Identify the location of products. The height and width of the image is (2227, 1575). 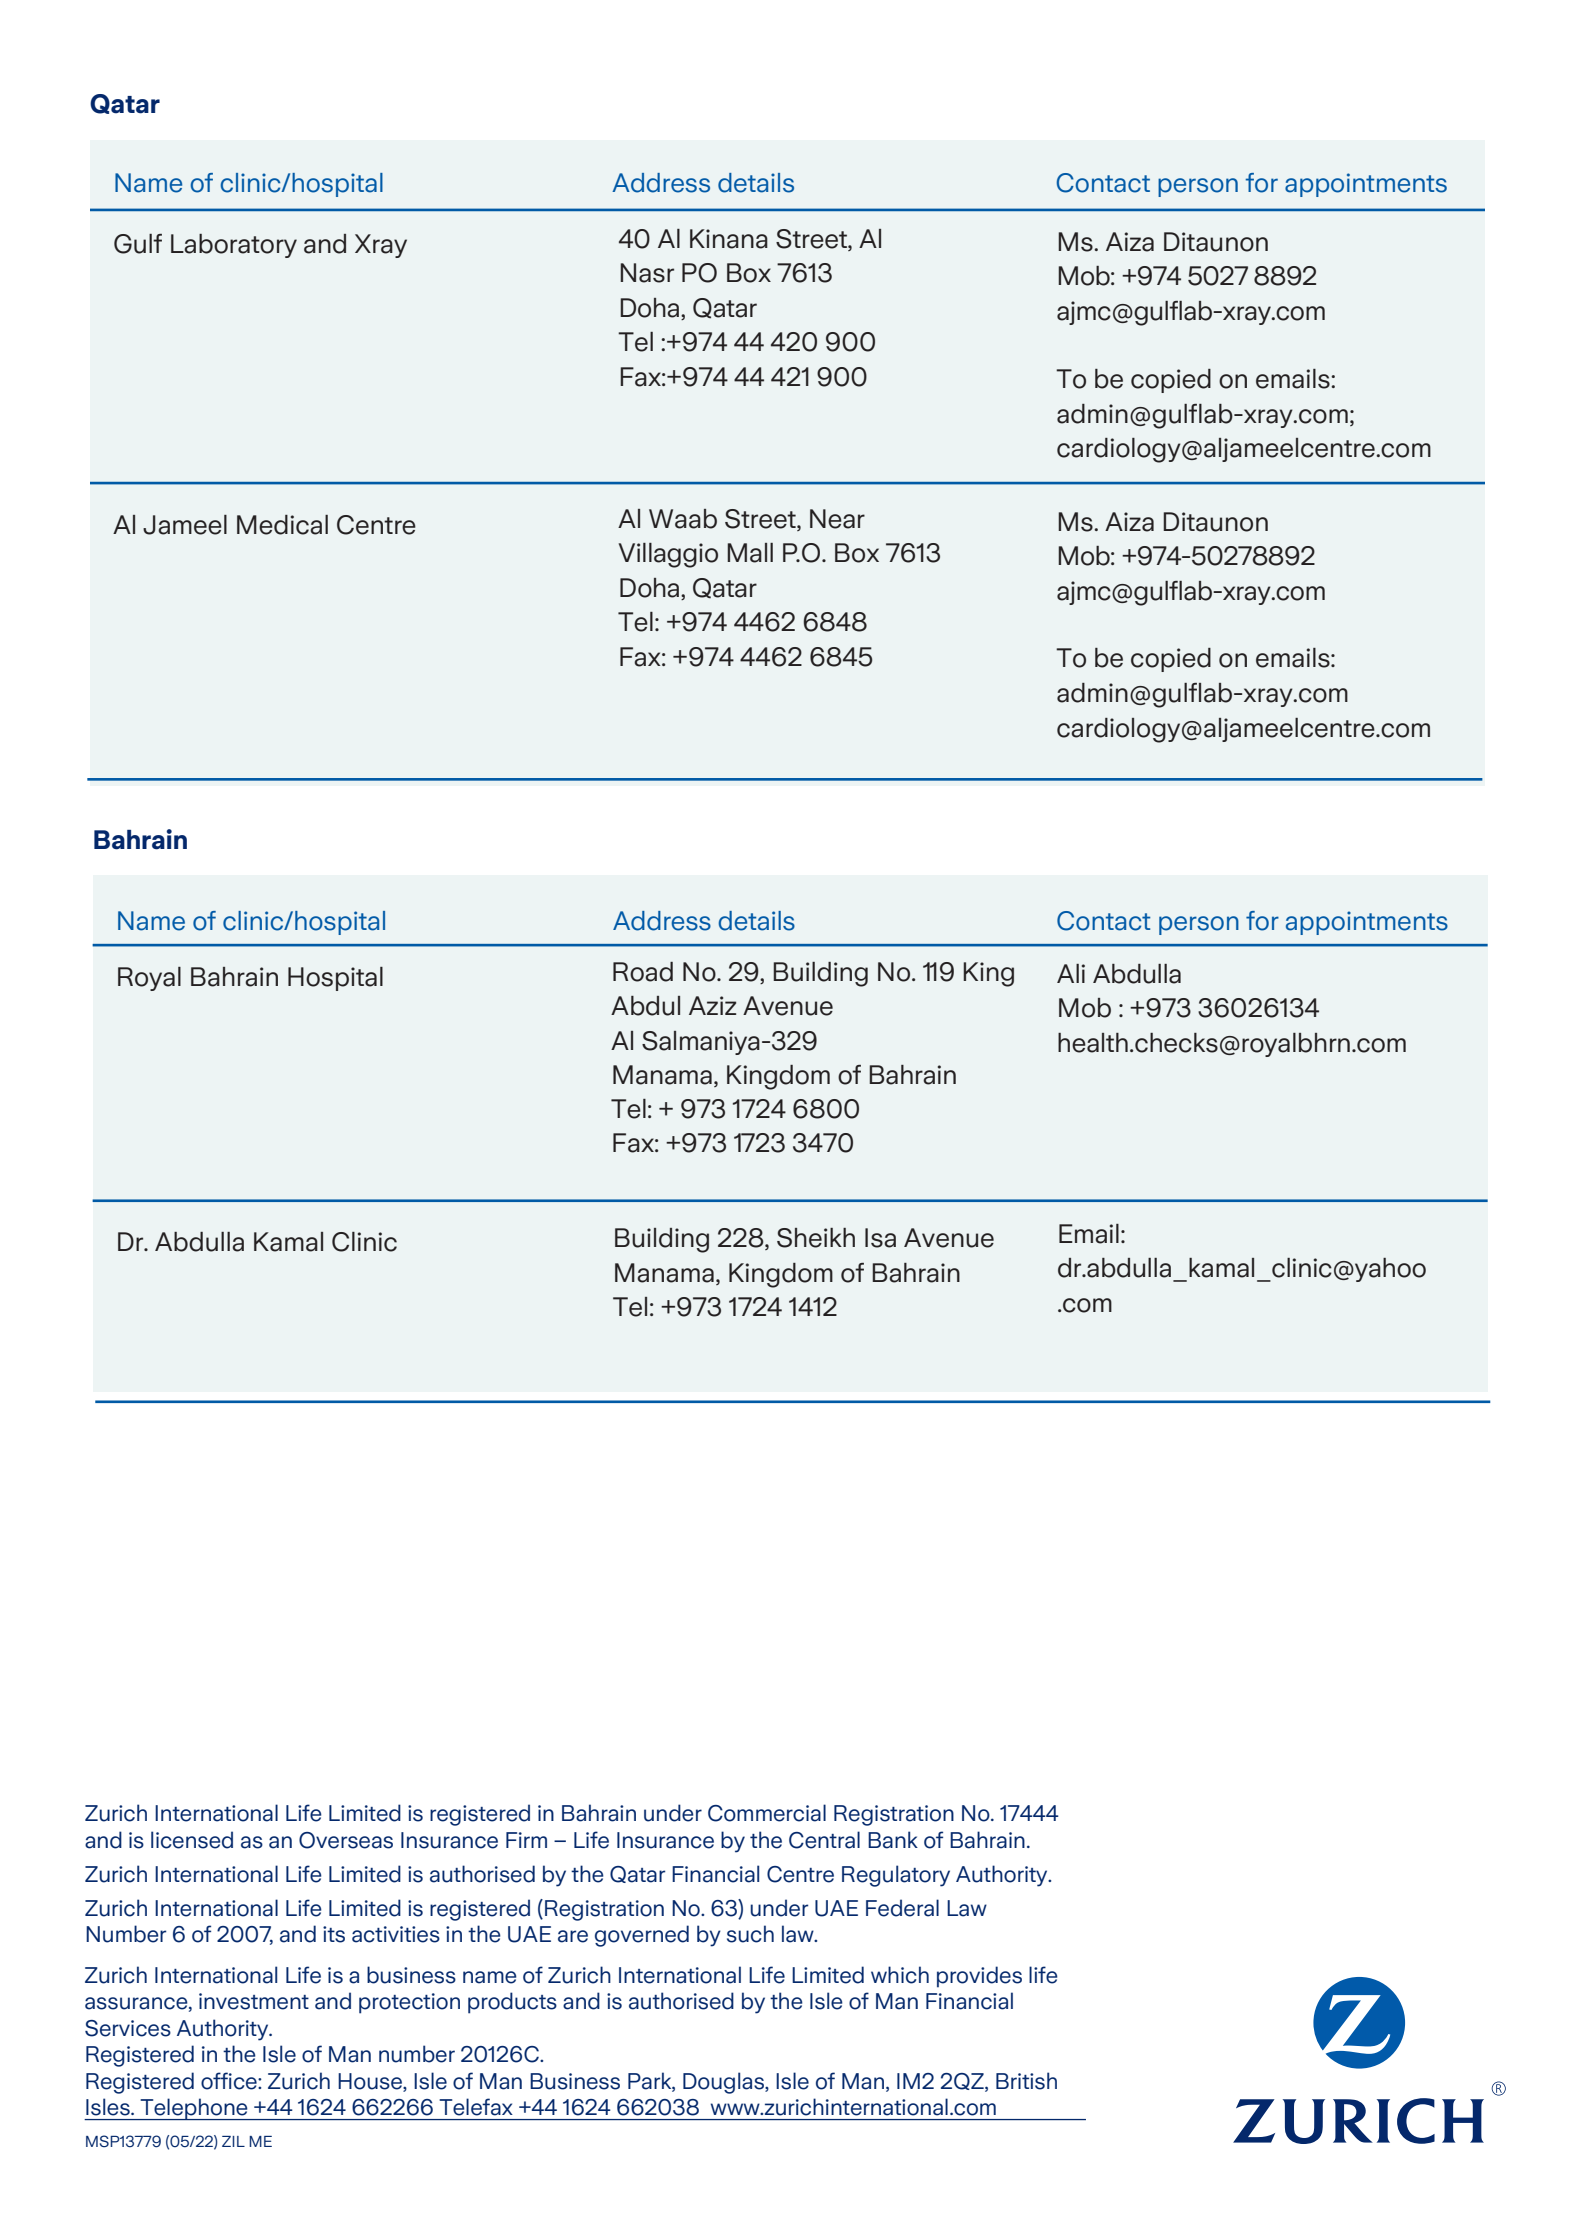
(512, 2003).
